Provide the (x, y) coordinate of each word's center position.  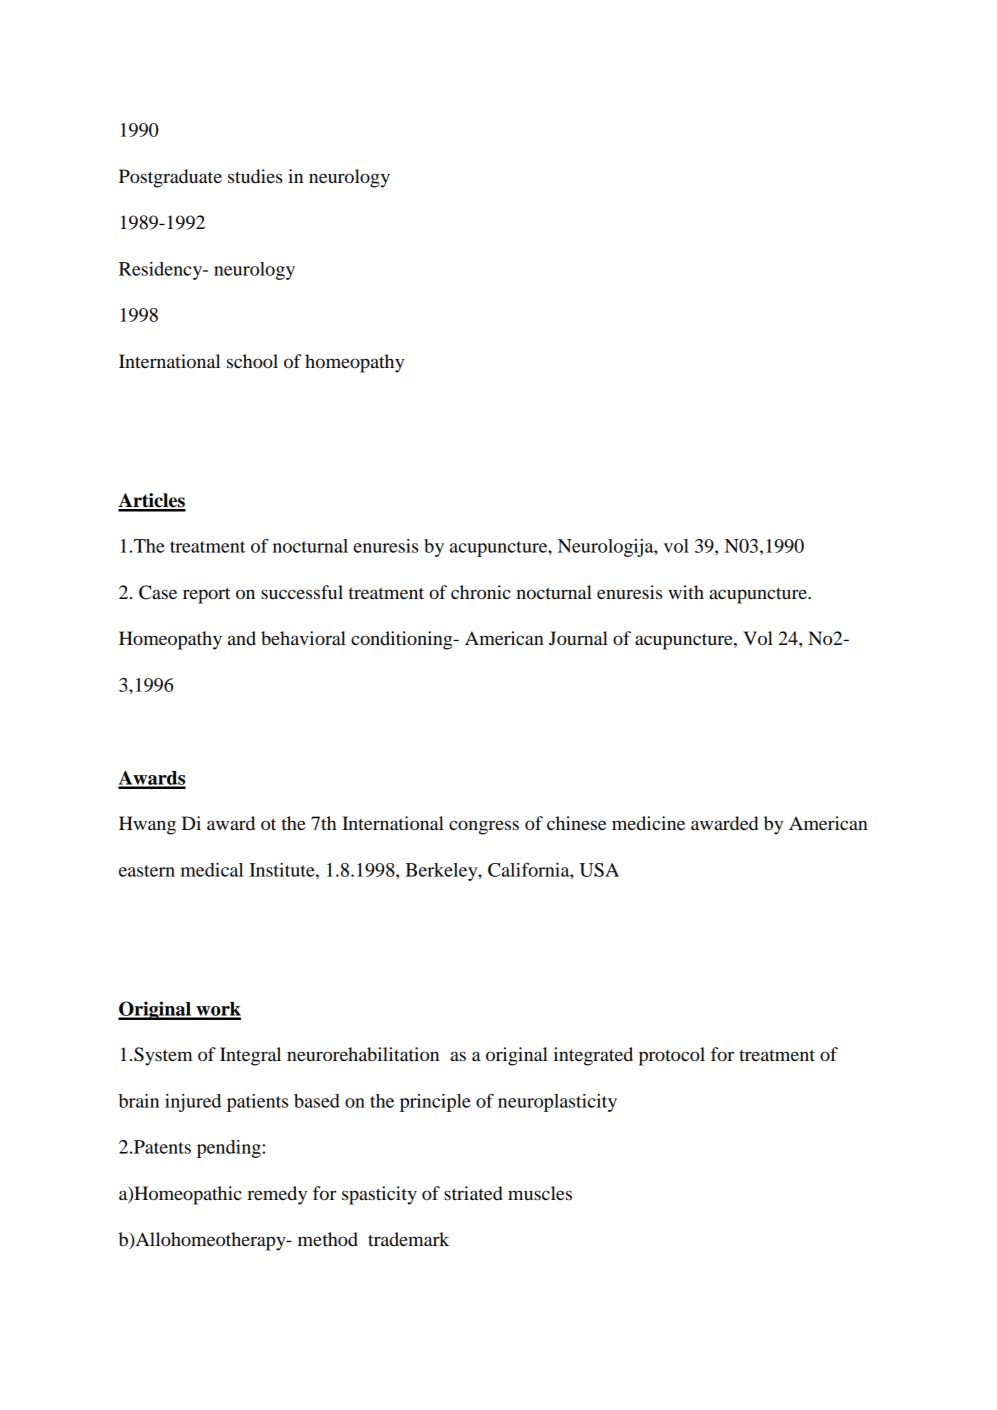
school (252, 361)
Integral (250, 1056)
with (686, 592)
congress (484, 827)
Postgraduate (170, 178)
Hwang (147, 825)
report (206, 595)
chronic (481, 592)
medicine (648, 823)
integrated (593, 1056)
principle (435, 1103)
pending (229, 1149)
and (242, 638)
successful (302, 592)
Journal (578, 638)
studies (255, 176)
